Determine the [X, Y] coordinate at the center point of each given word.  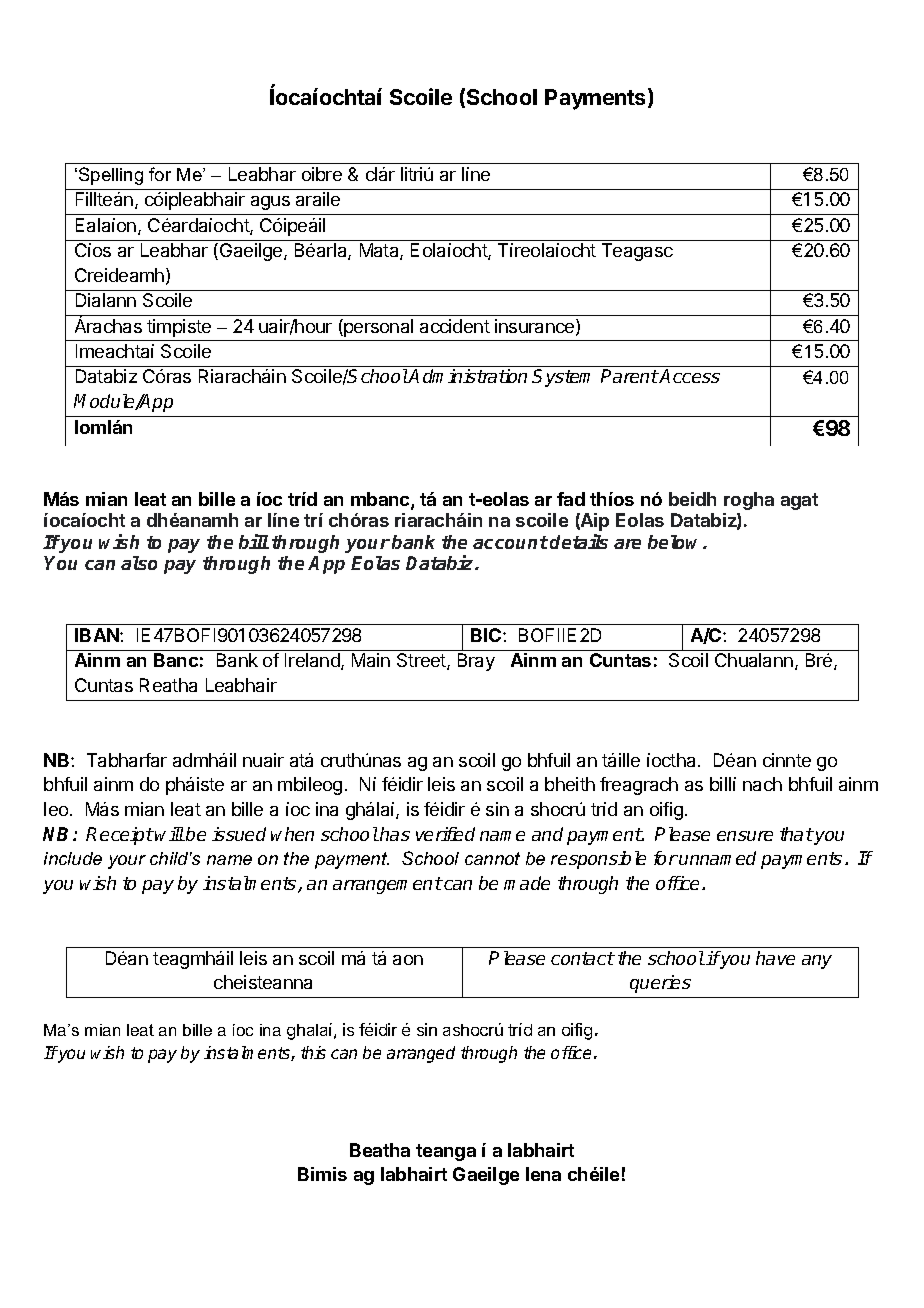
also [139, 563]
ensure [745, 836]
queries [660, 984]
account [510, 542]
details [579, 541]
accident [455, 326]
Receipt [120, 836]
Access [689, 376]
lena [543, 1174]
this [313, 1052]
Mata [380, 251]
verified [445, 834]
